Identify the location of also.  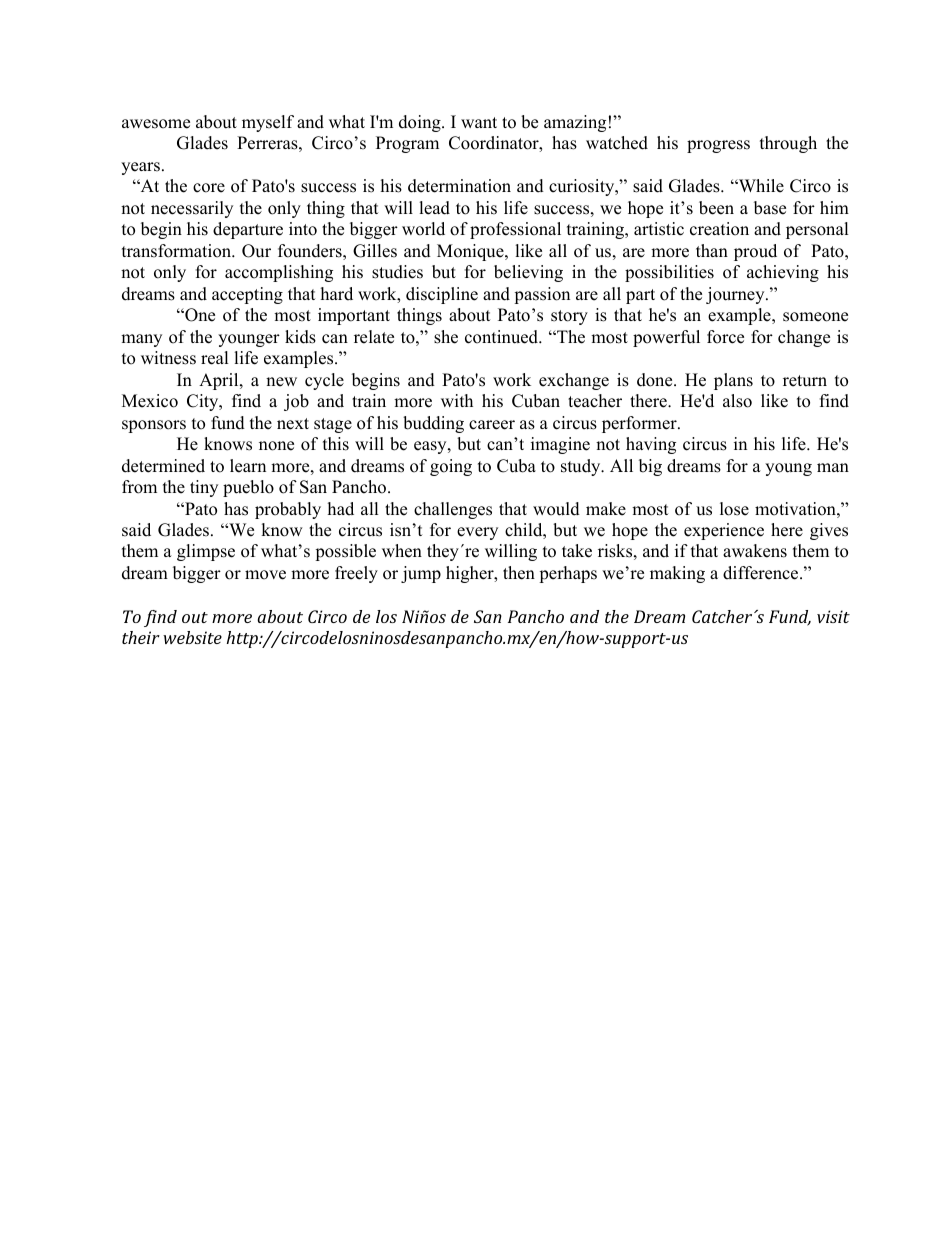
(737, 401).
